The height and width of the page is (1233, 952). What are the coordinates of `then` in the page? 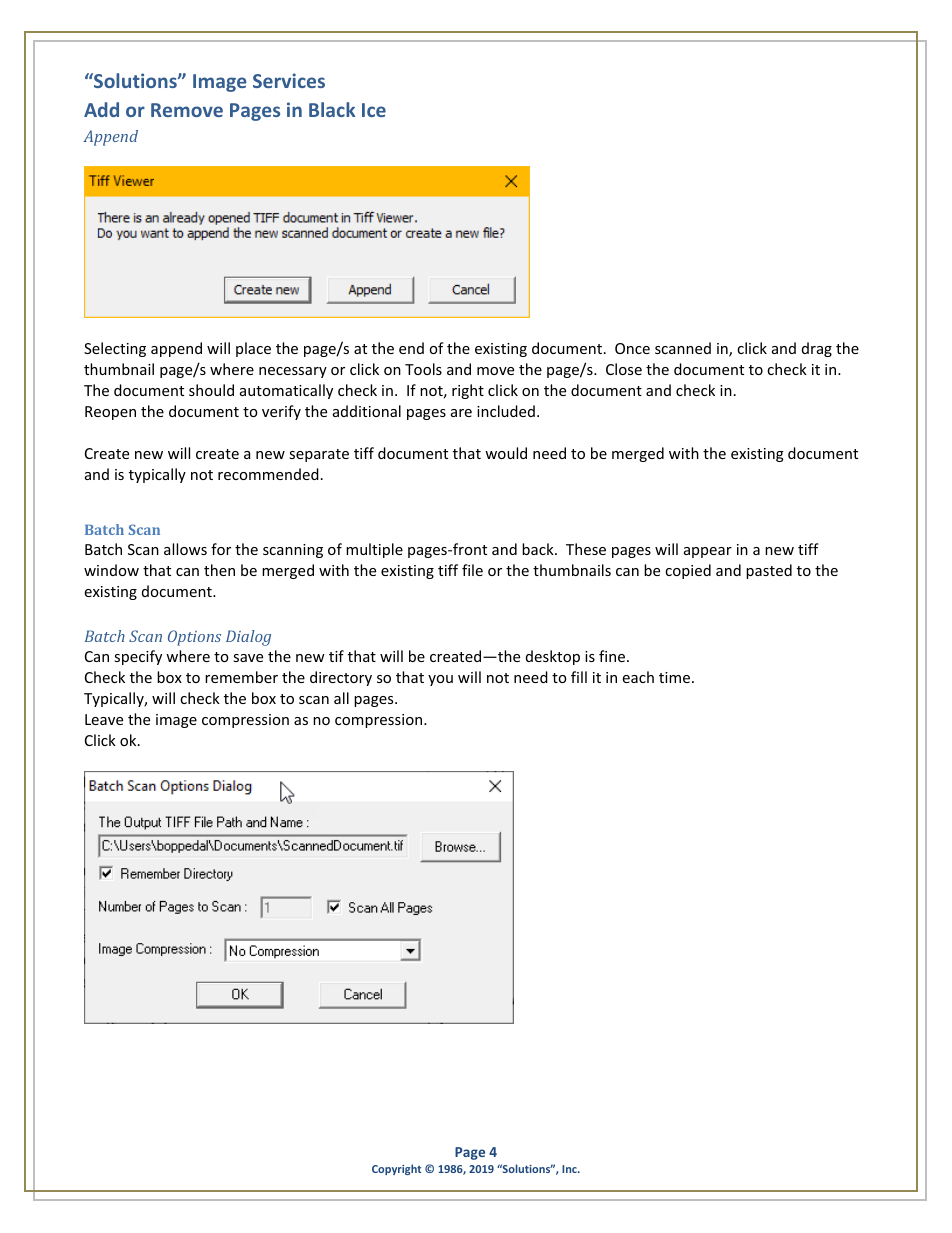 It's located at (219, 570).
